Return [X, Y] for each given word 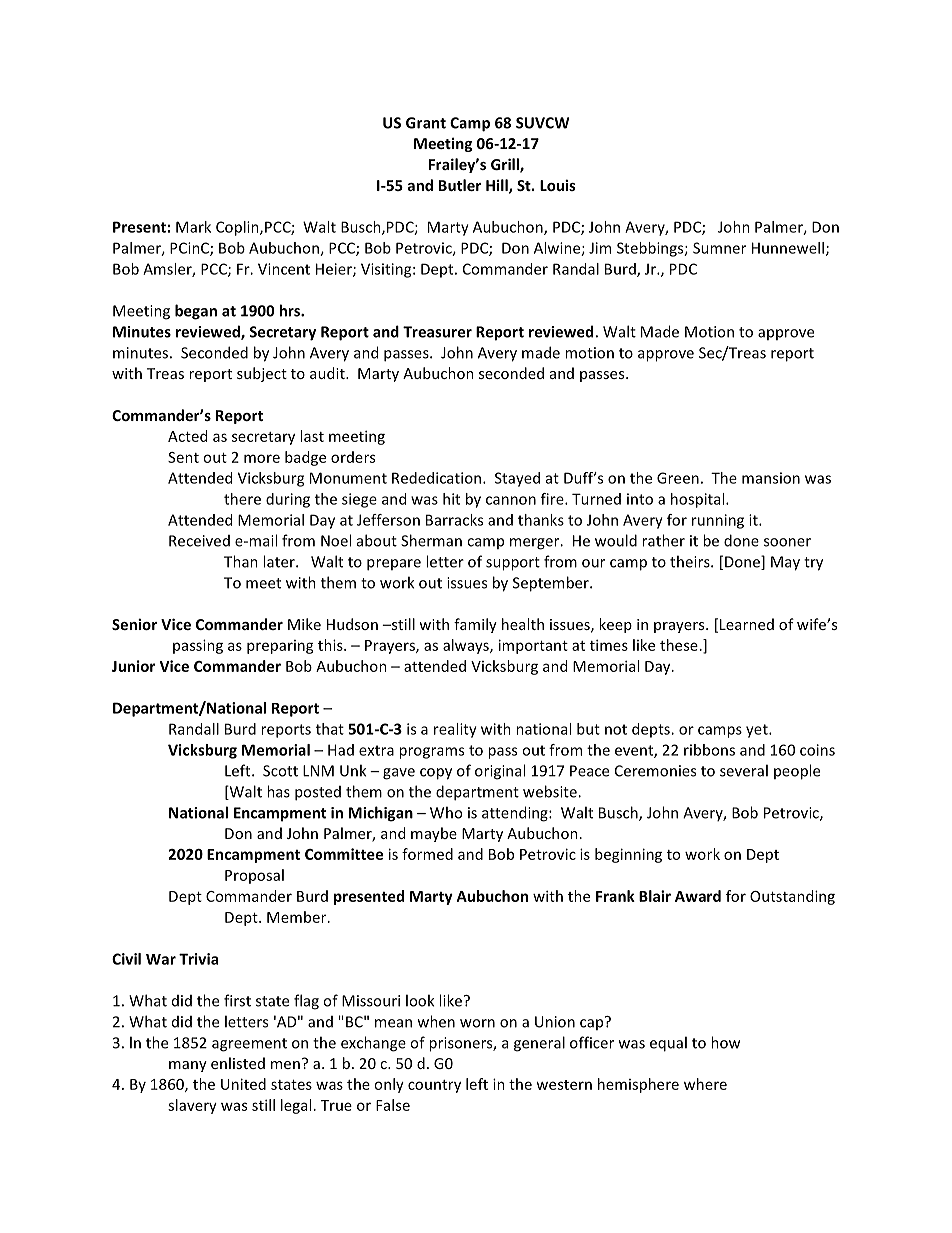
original [500, 772]
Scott [280, 771]
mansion [771, 478]
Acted [187, 436]
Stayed [517, 479]
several [744, 770]
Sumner [719, 248]
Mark [193, 227]
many [188, 1066]
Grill [506, 165]
